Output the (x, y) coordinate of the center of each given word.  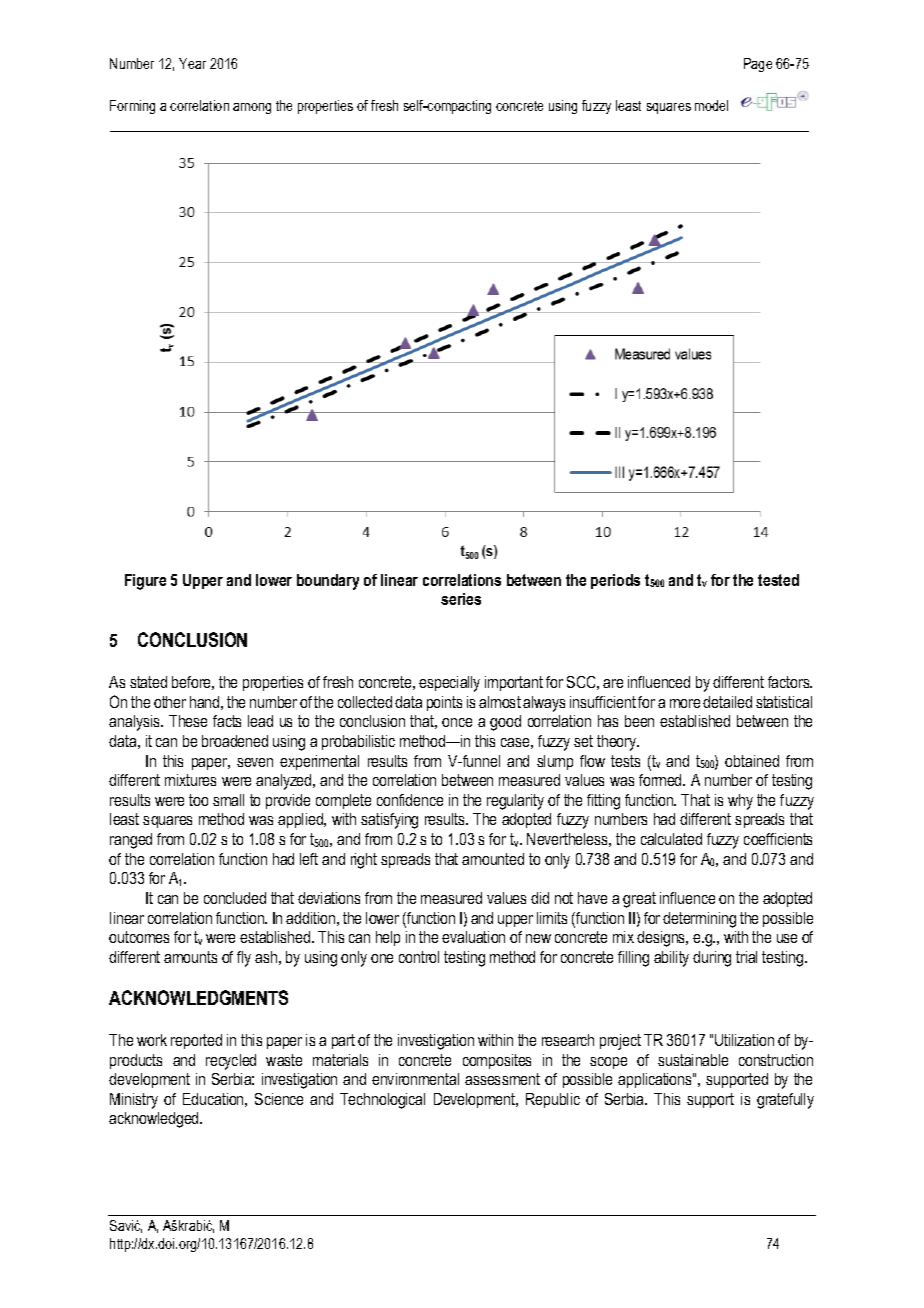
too (198, 800)
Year (192, 63)
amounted (493, 859)
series (461, 599)
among (252, 108)
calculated (671, 839)
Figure (145, 582)
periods (615, 581)
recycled (231, 1062)
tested (778, 580)
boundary (328, 582)
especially (449, 684)
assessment (502, 1079)
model (711, 105)
